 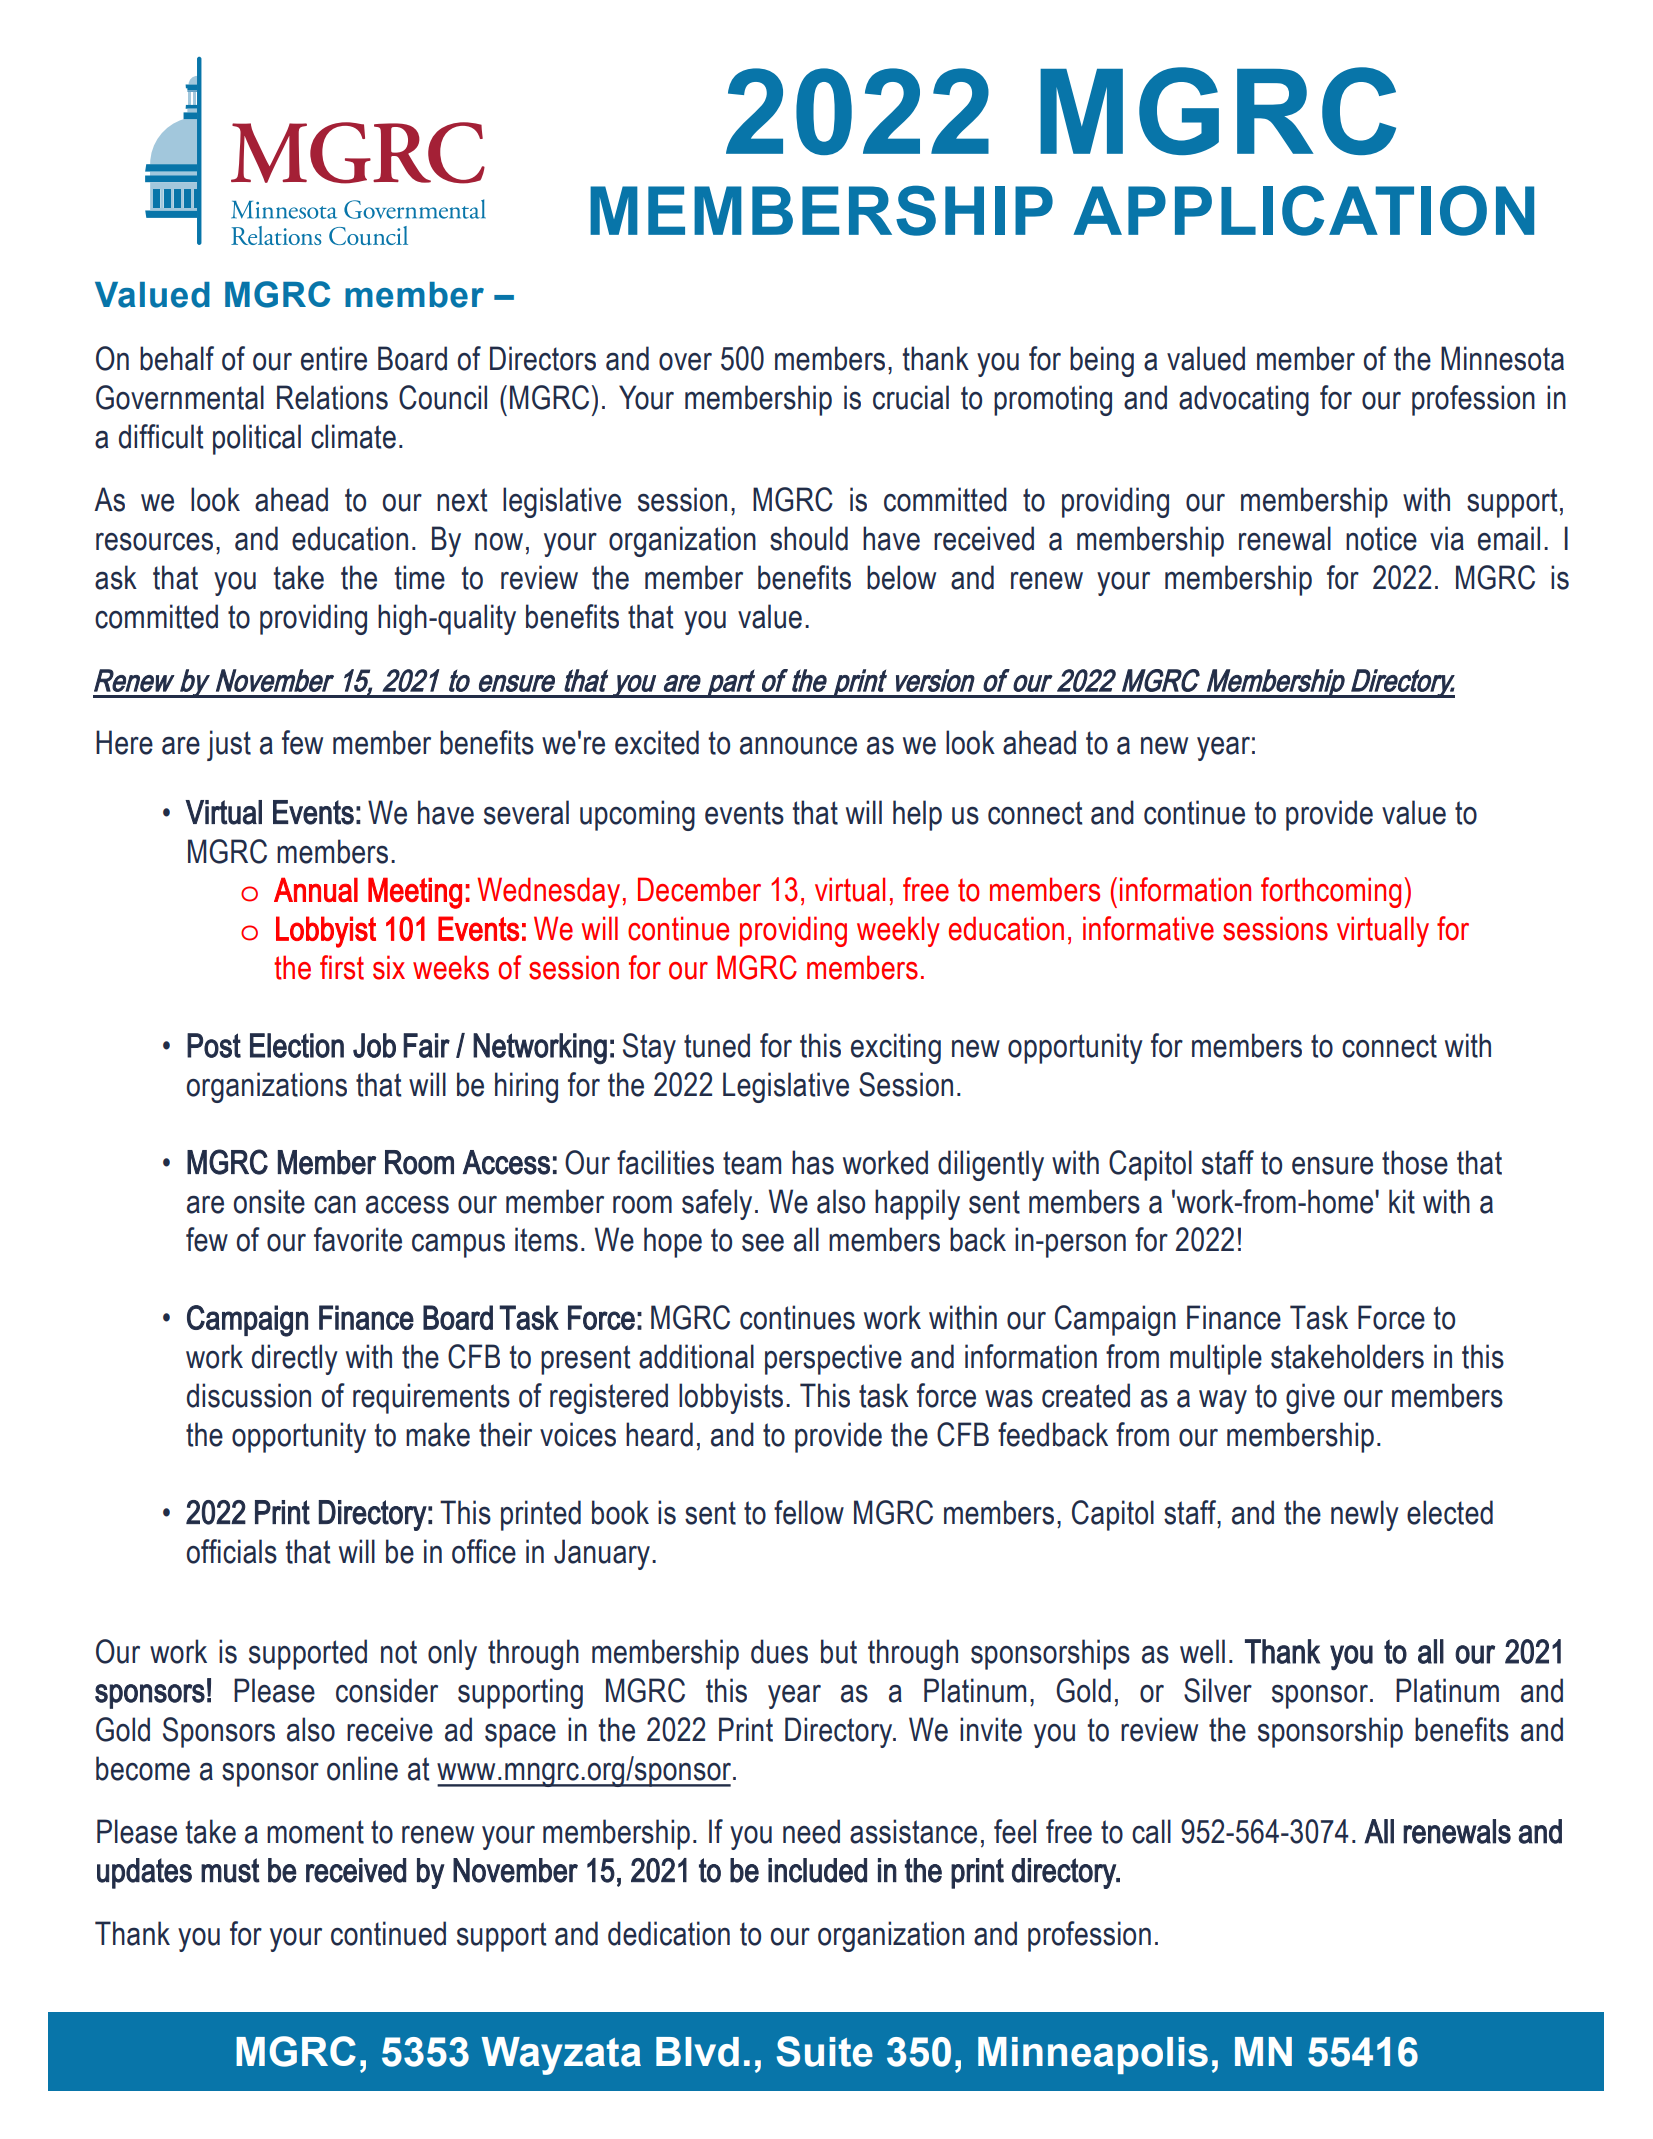 What do you see at coordinates (334, 358) in the page?
I see `entire` at bounding box center [334, 358].
